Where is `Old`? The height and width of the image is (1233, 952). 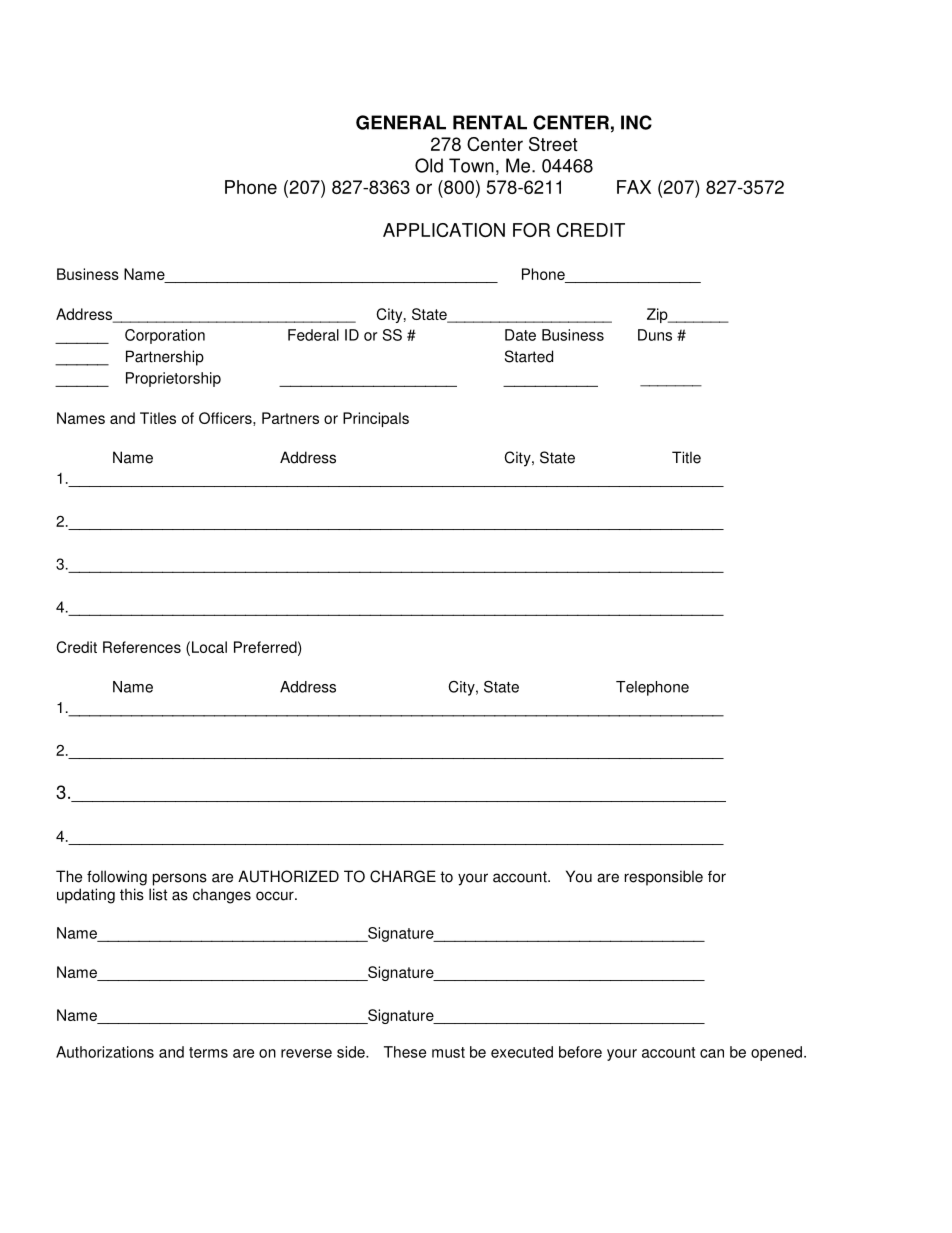 Old is located at coordinates (429, 165).
